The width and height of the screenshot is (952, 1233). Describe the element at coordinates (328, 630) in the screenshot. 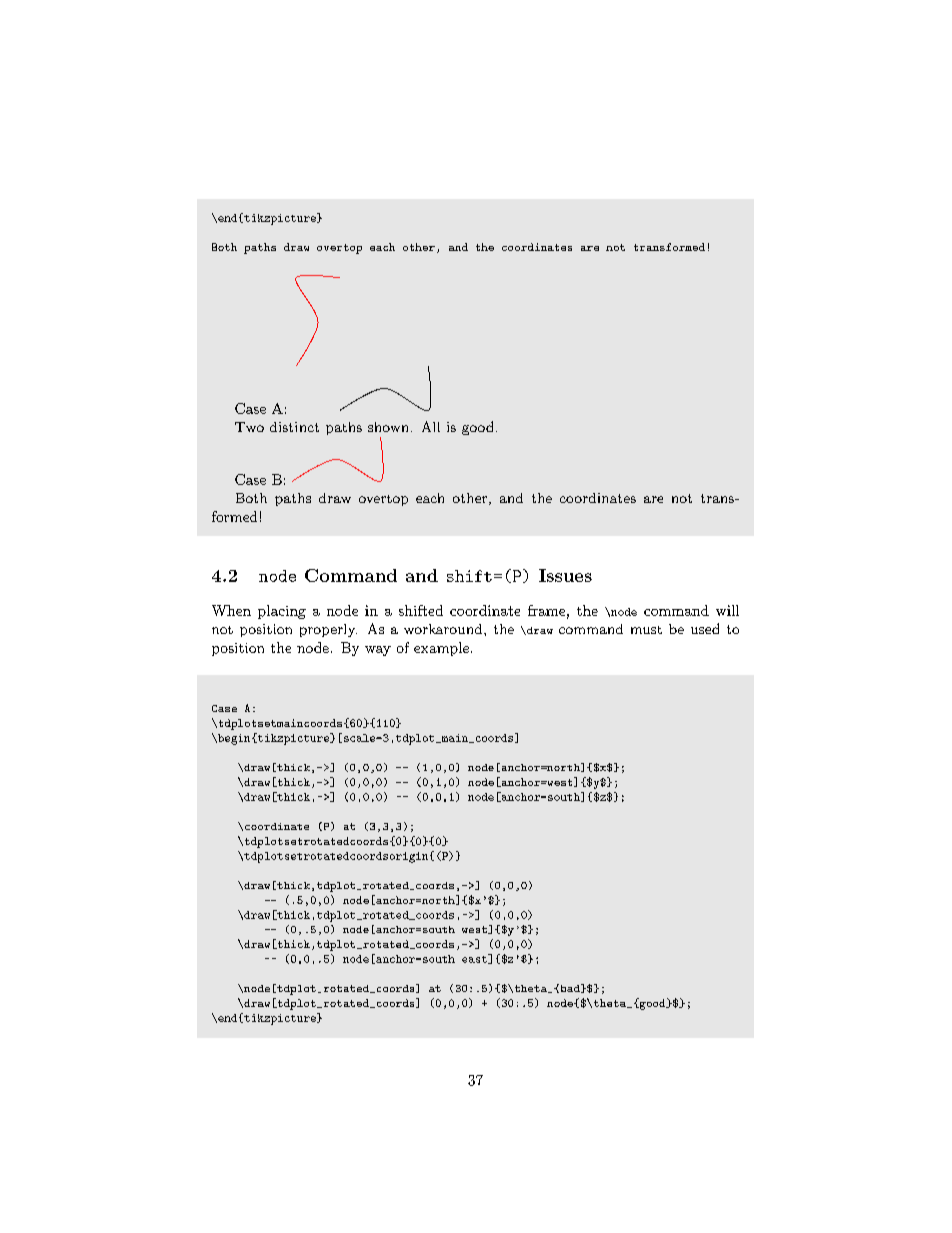

I see `properly` at that location.
